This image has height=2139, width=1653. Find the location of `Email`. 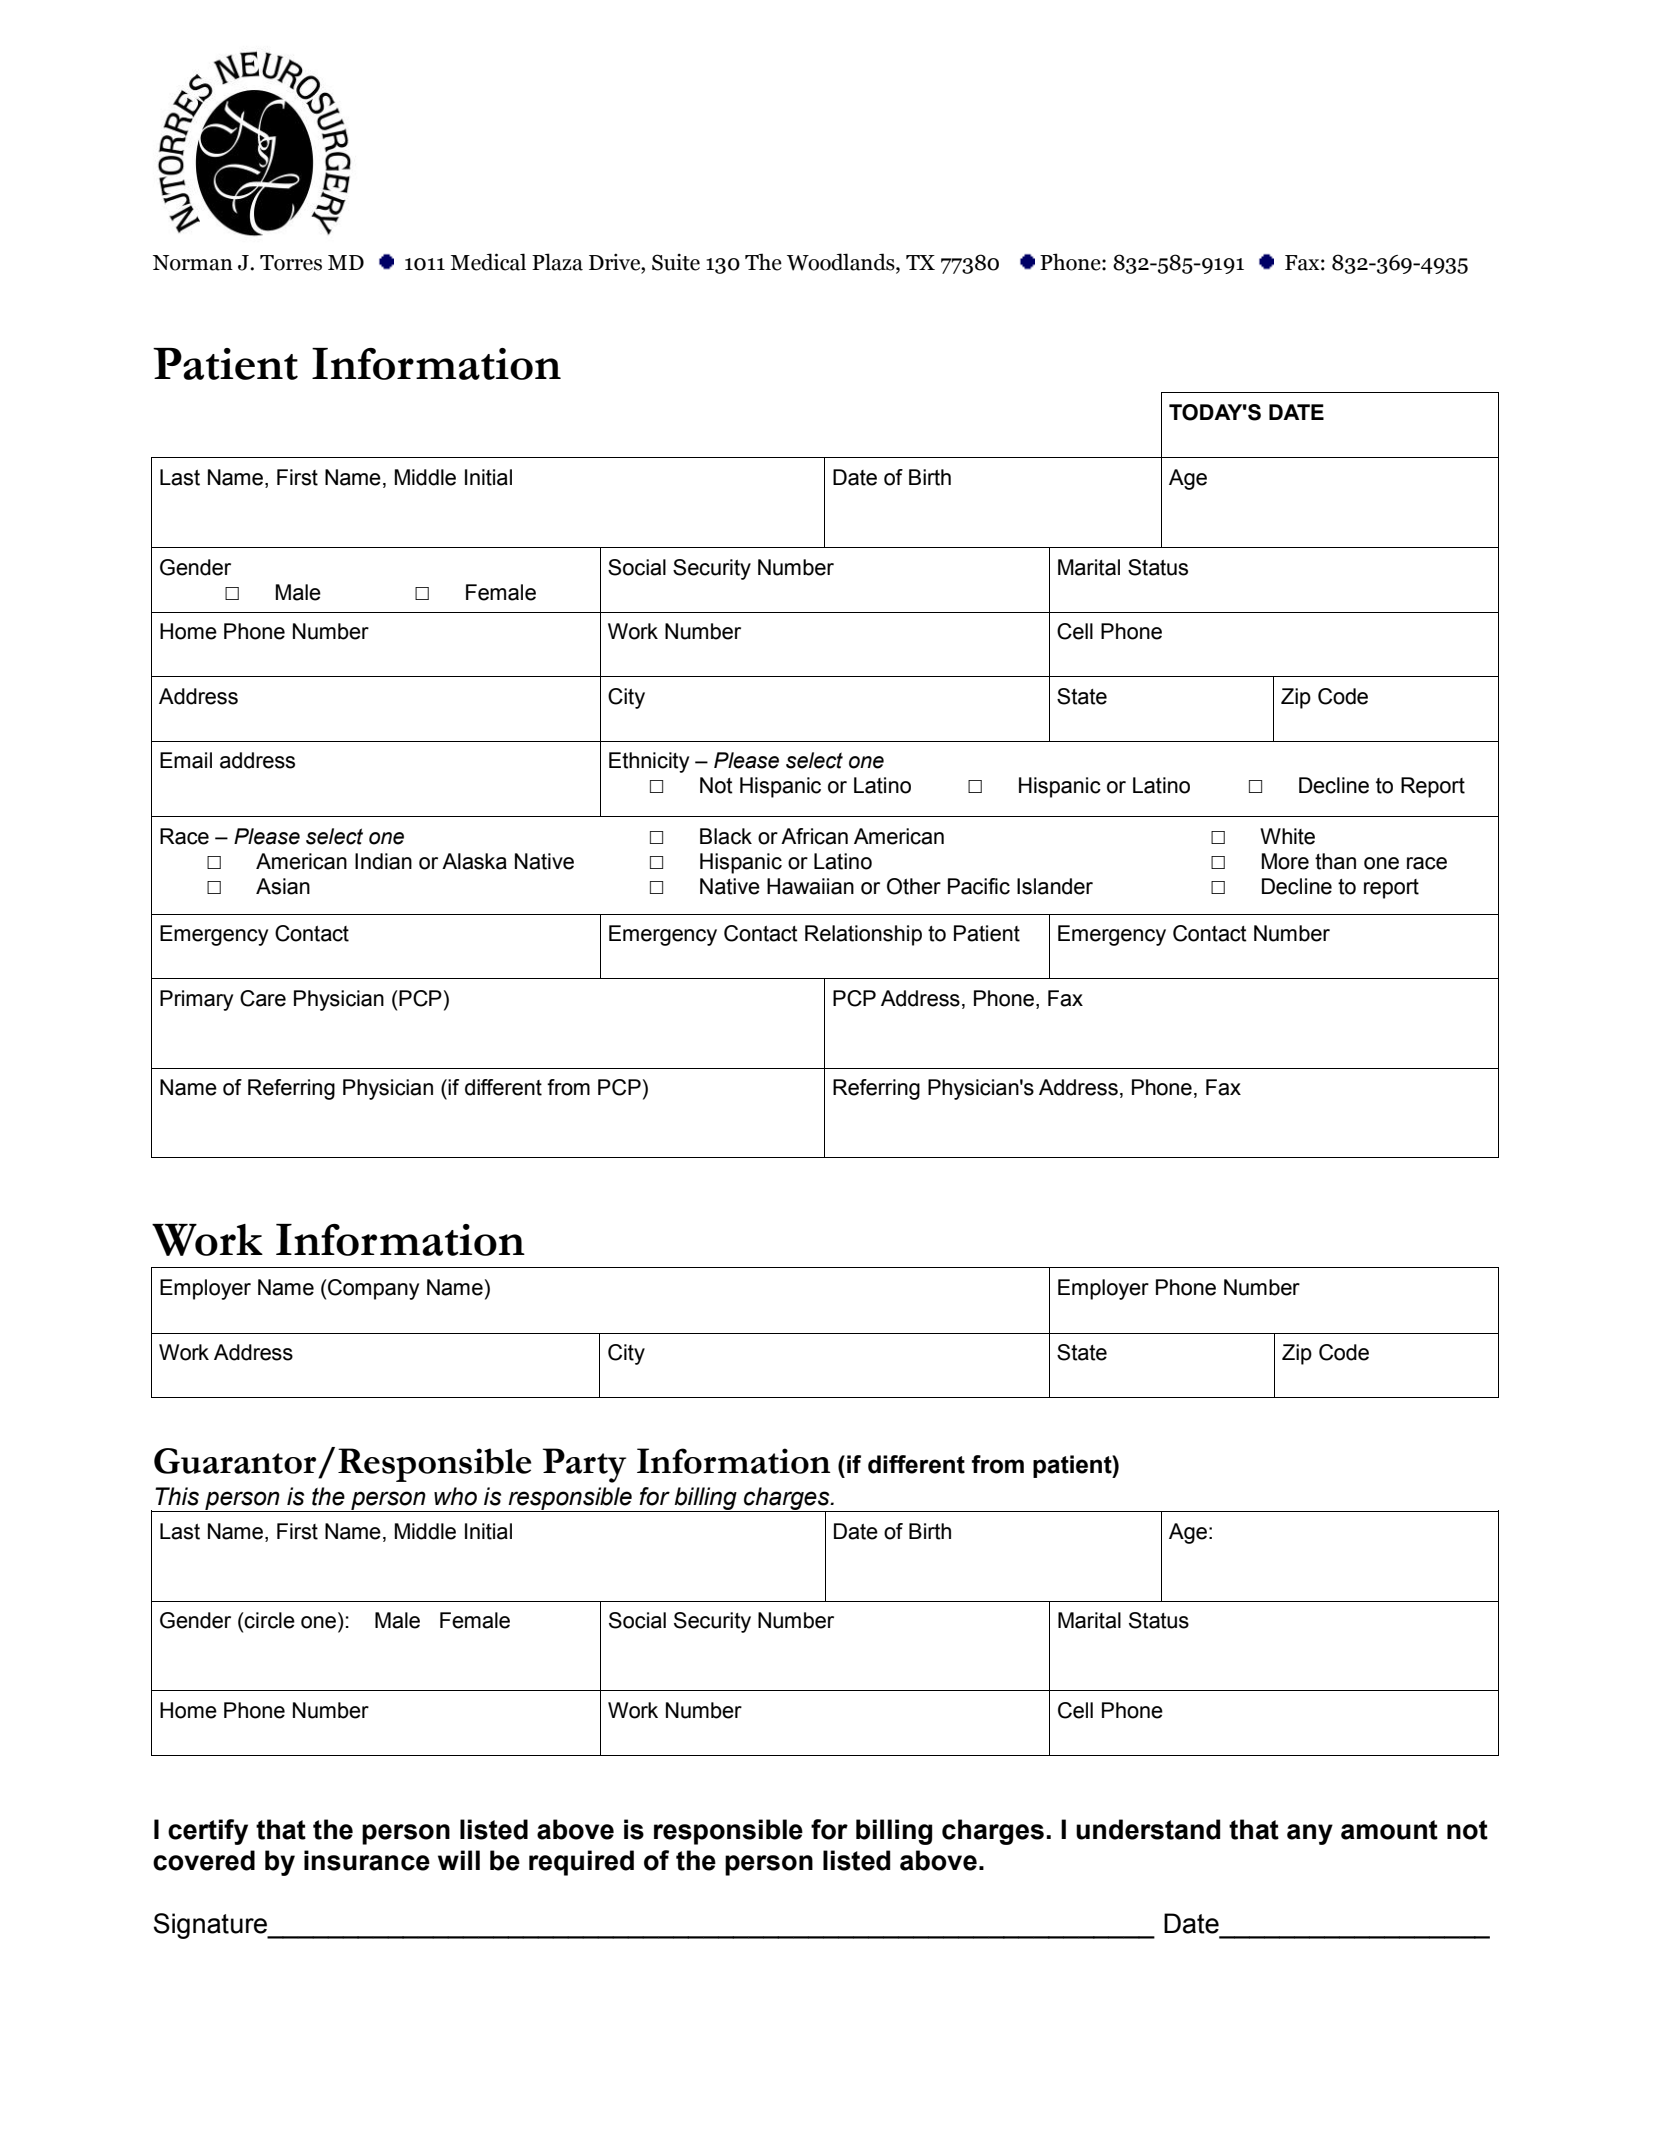

Email is located at coordinates (186, 760).
